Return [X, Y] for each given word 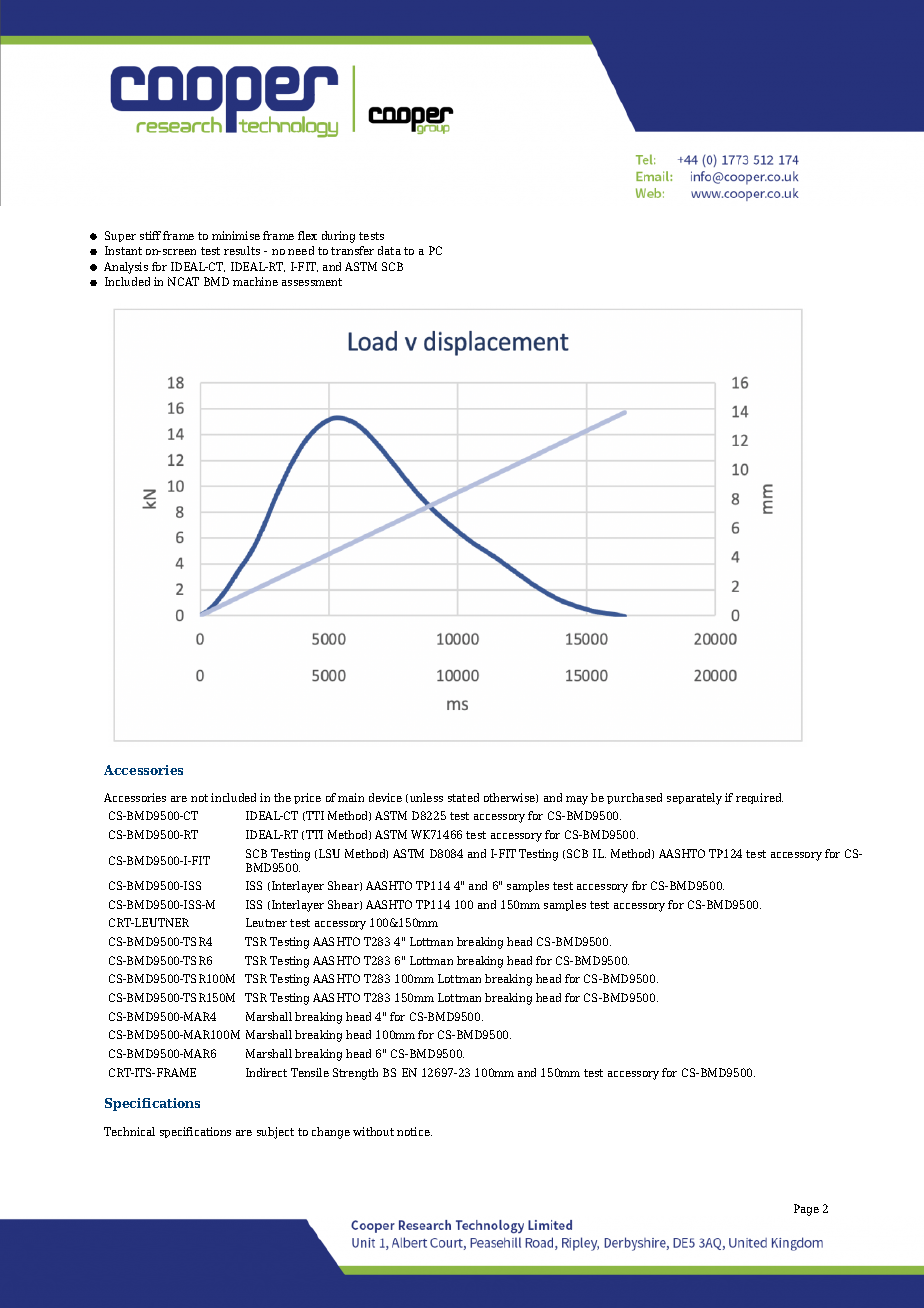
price [307, 798]
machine [255, 281]
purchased [634, 798]
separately [694, 799]
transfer [352, 250]
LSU [329, 853]
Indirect [266, 1072]
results [242, 250]
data [389, 250]
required [759, 798]
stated [463, 797]
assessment [312, 282]
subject [275, 1133]
